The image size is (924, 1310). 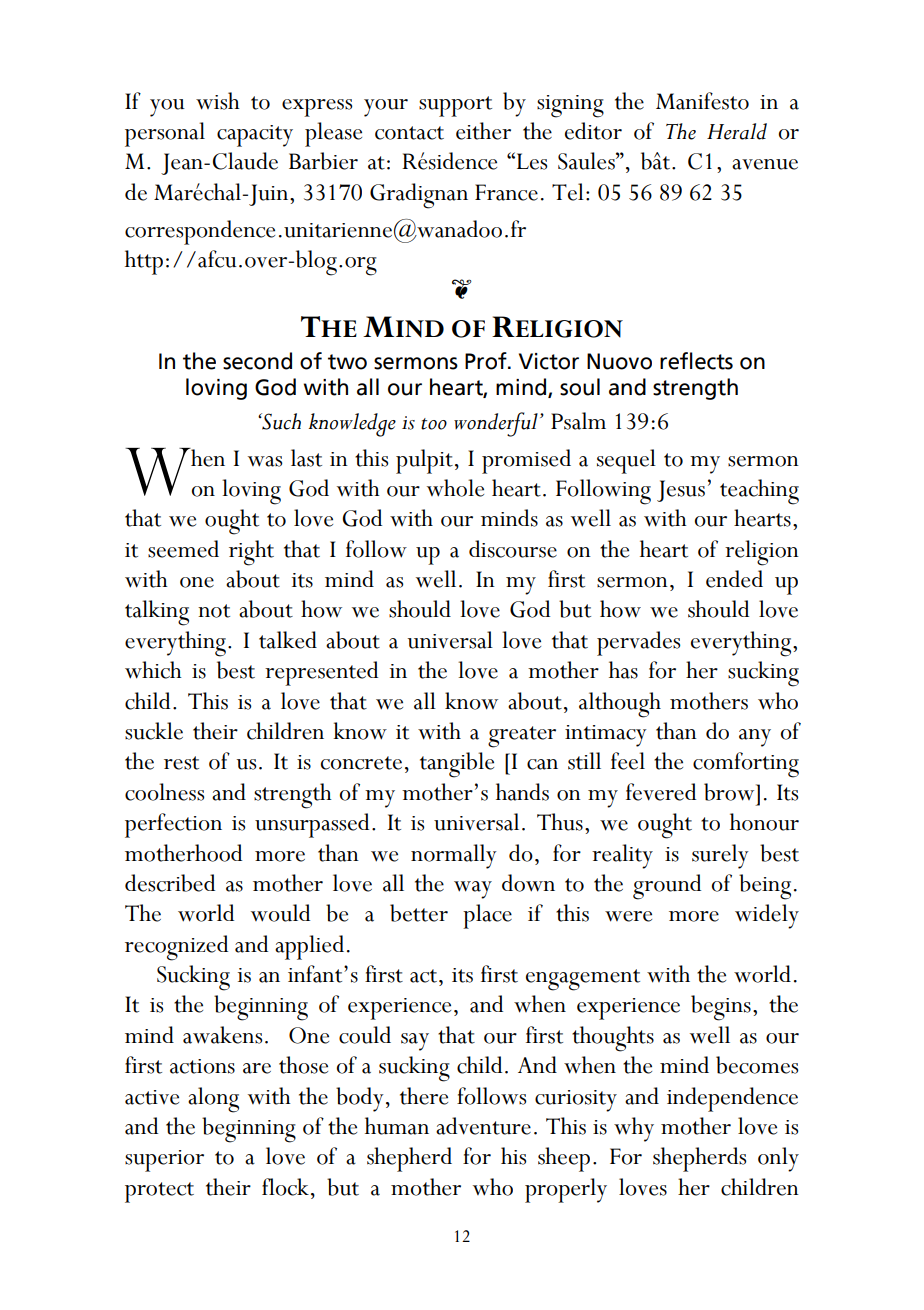 I want to click on Herald, so click(x=737, y=131).
